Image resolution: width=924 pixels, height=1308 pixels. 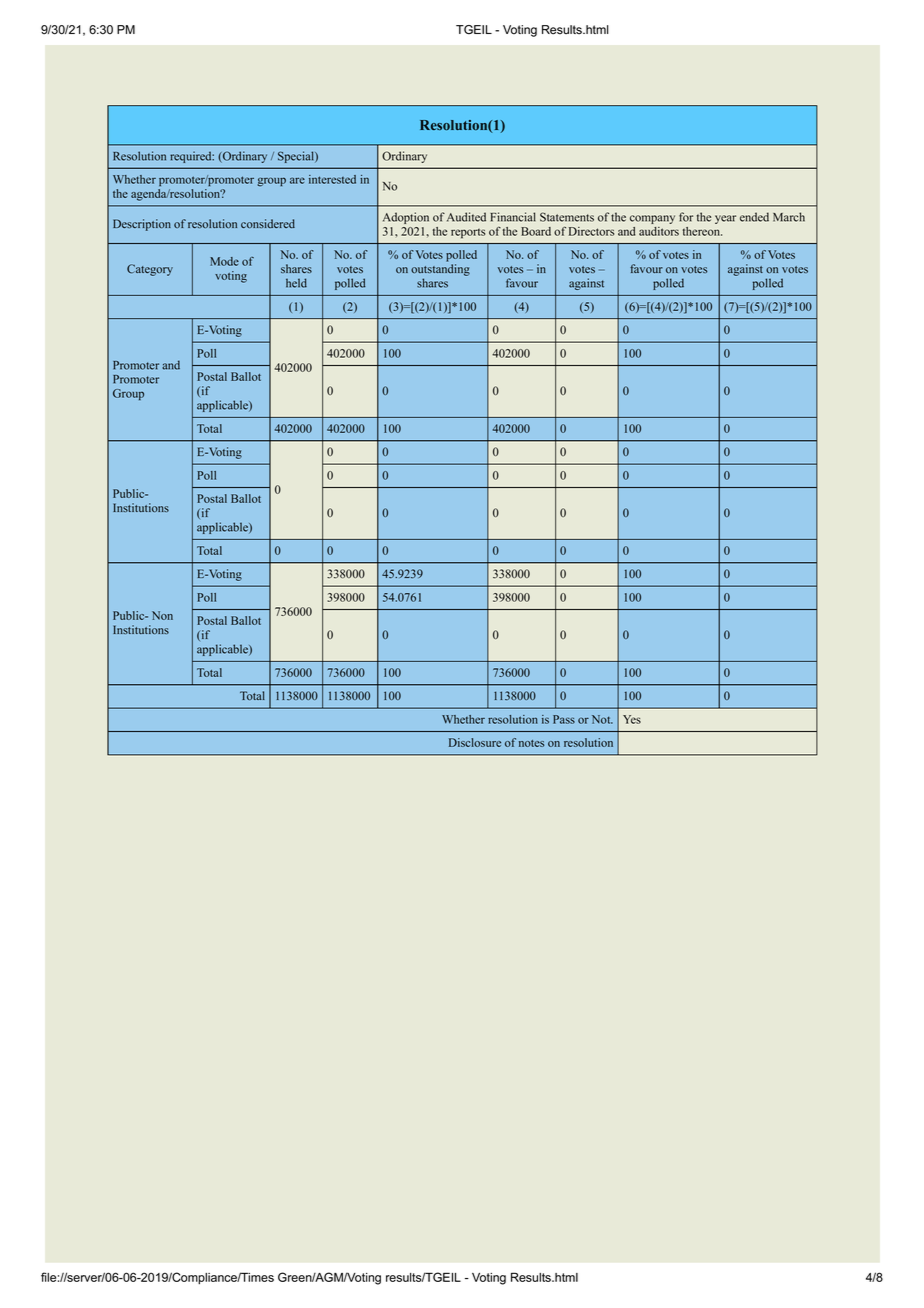 I want to click on notes, so click(x=531, y=743).
